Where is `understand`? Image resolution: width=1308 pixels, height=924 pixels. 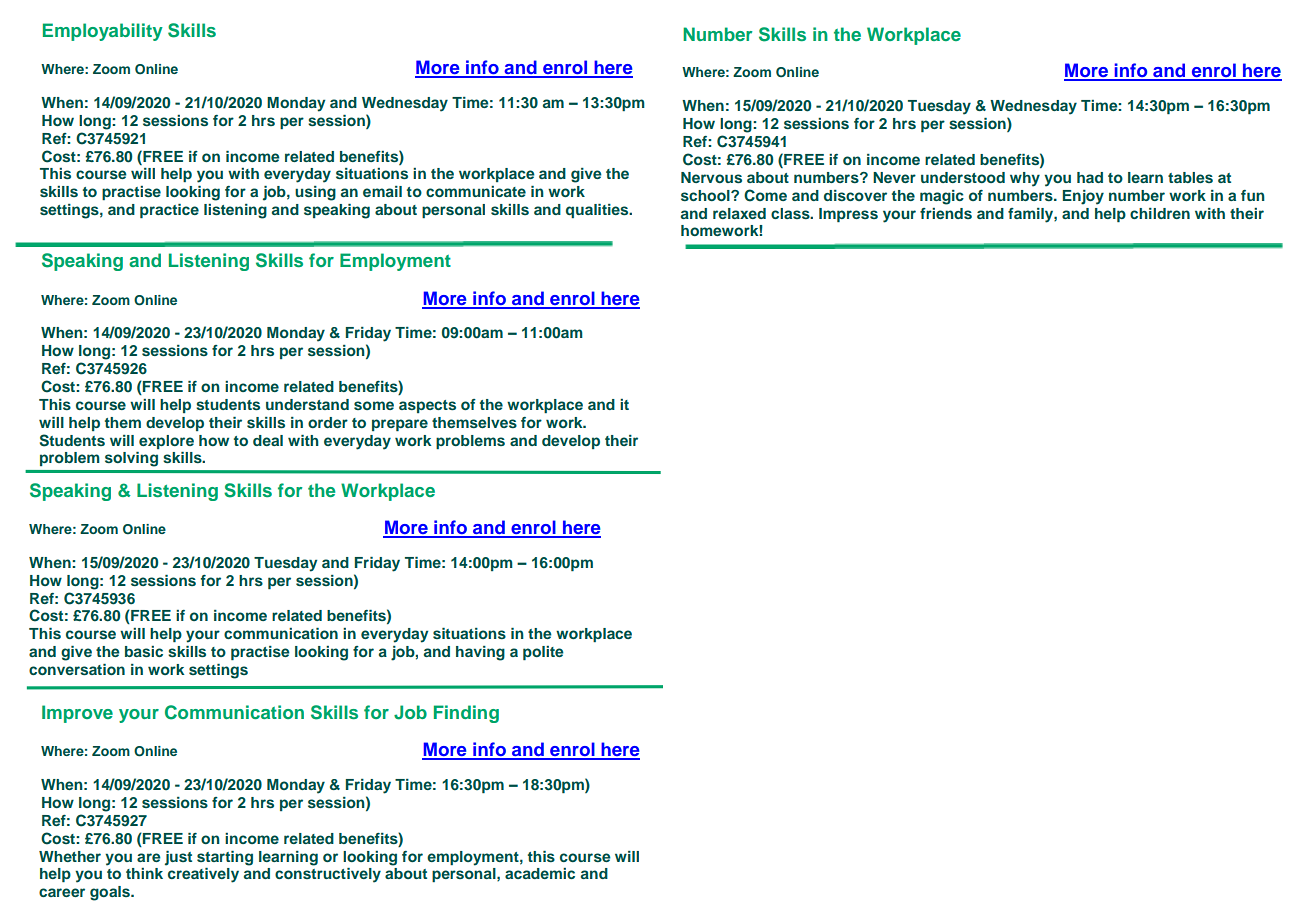 understand is located at coordinates (307, 404).
